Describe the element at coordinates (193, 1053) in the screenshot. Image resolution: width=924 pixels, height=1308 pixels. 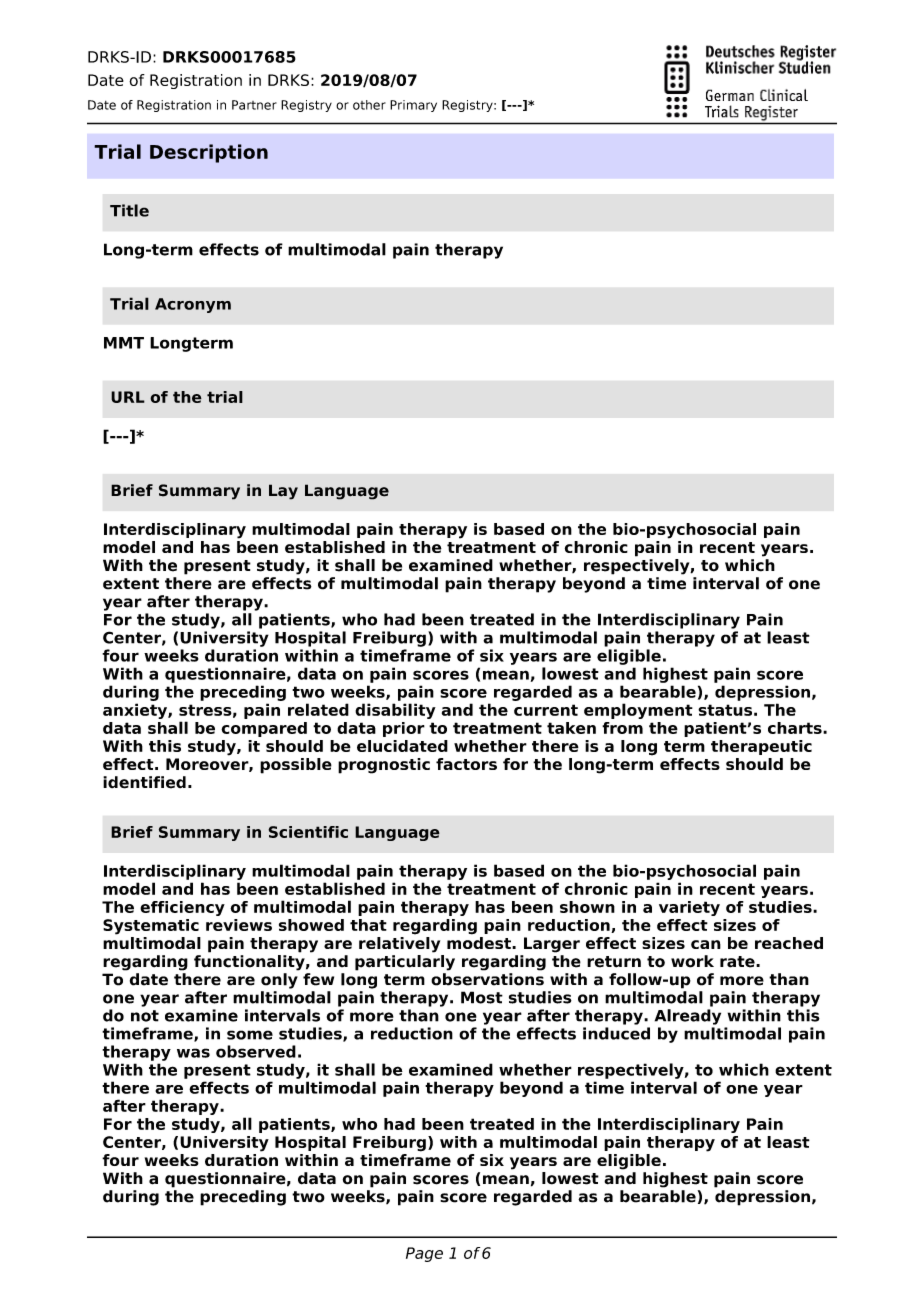
I see `was` at that location.
